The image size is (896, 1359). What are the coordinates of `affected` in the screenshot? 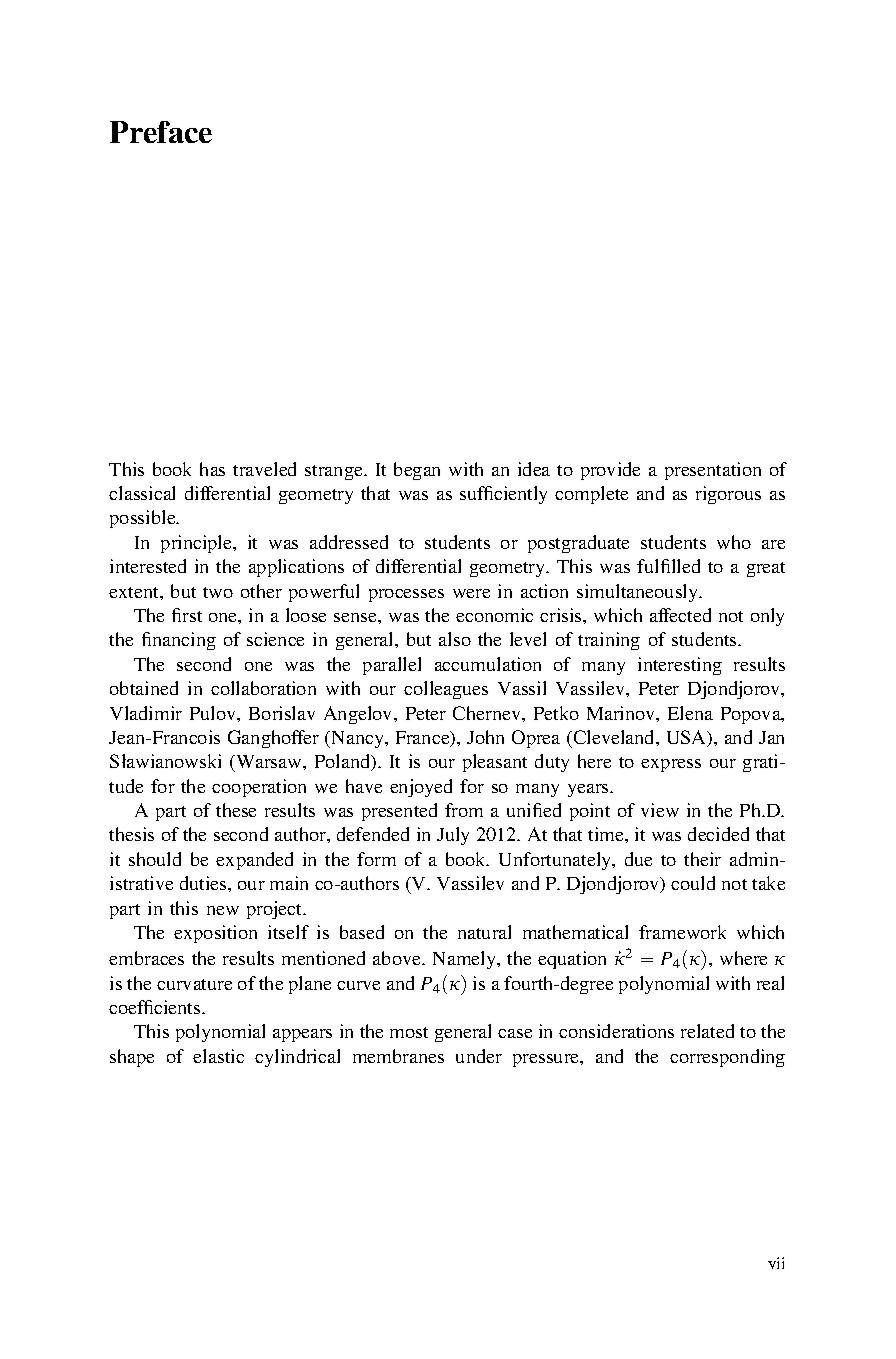 It's located at (680, 615).
